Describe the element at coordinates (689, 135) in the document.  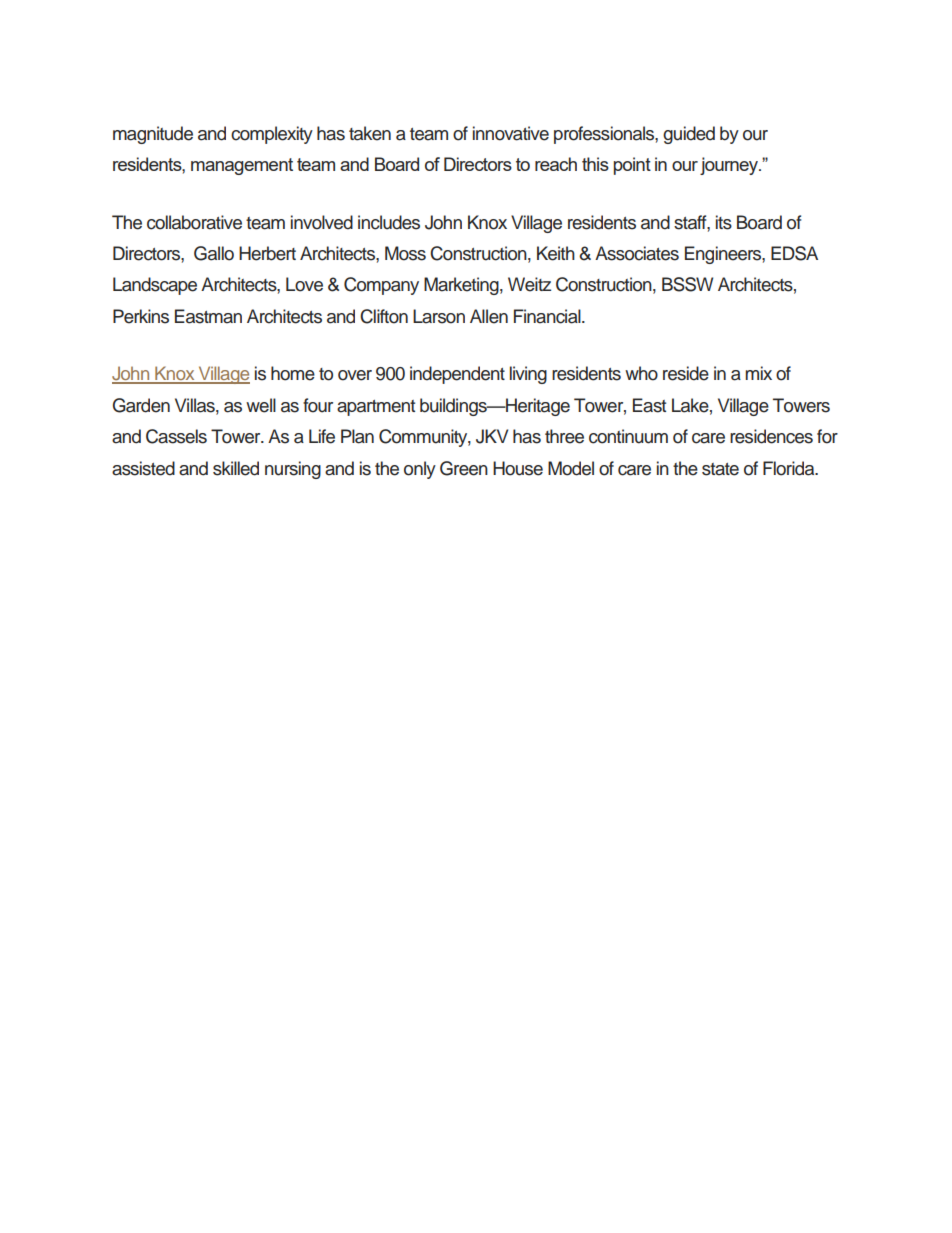
I see `guided` at that location.
